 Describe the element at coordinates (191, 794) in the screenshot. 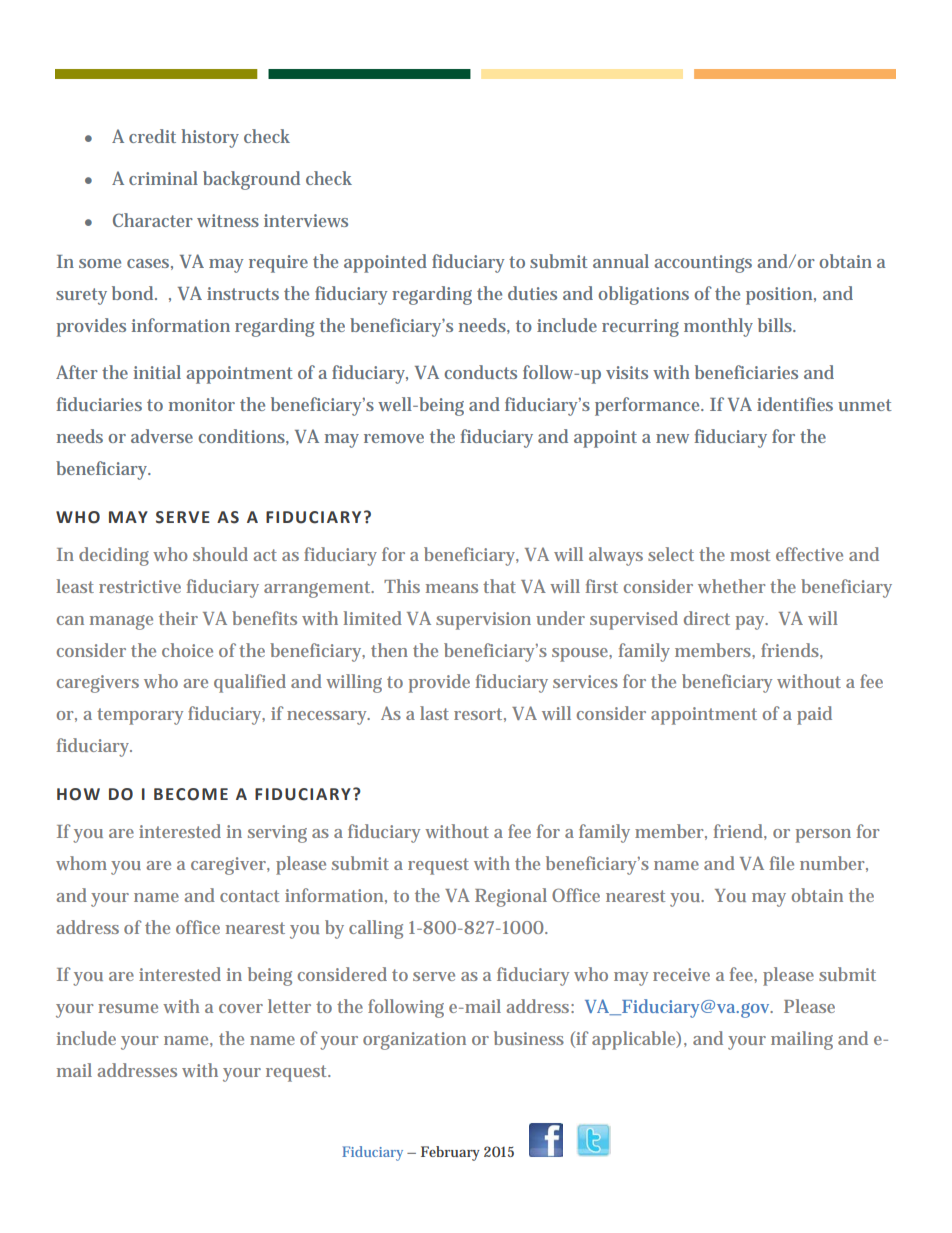

I see `BECOME` at that location.
